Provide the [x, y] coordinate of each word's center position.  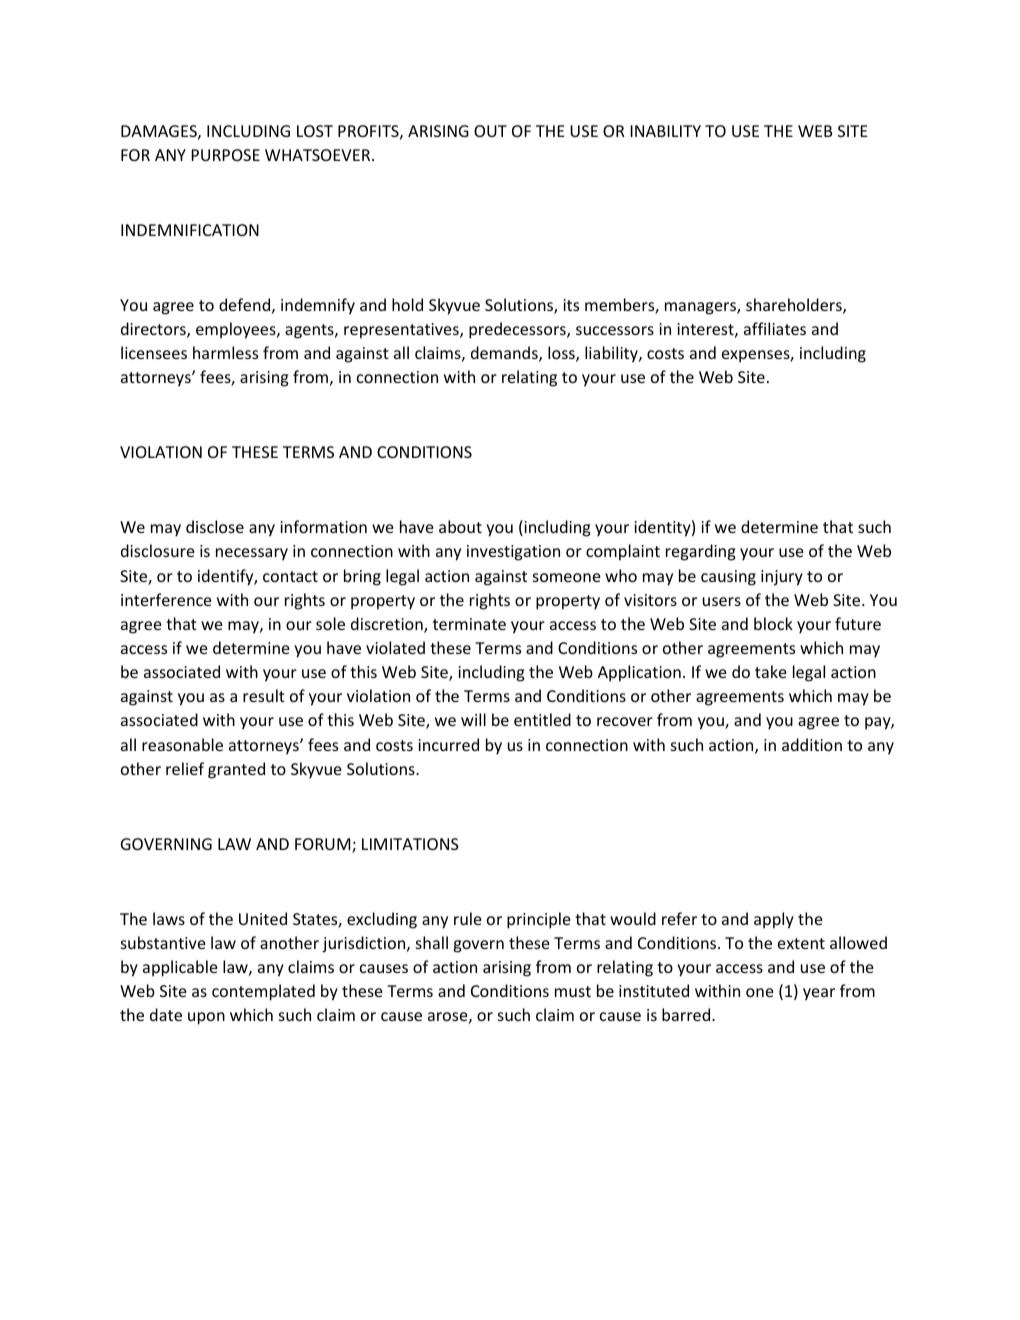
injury [782, 578]
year [819, 994]
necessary [252, 554]
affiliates [775, 328]
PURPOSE [225, 155]
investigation [513, 553]
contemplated [263, 992]
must [573, 991]
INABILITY [665, 131]
